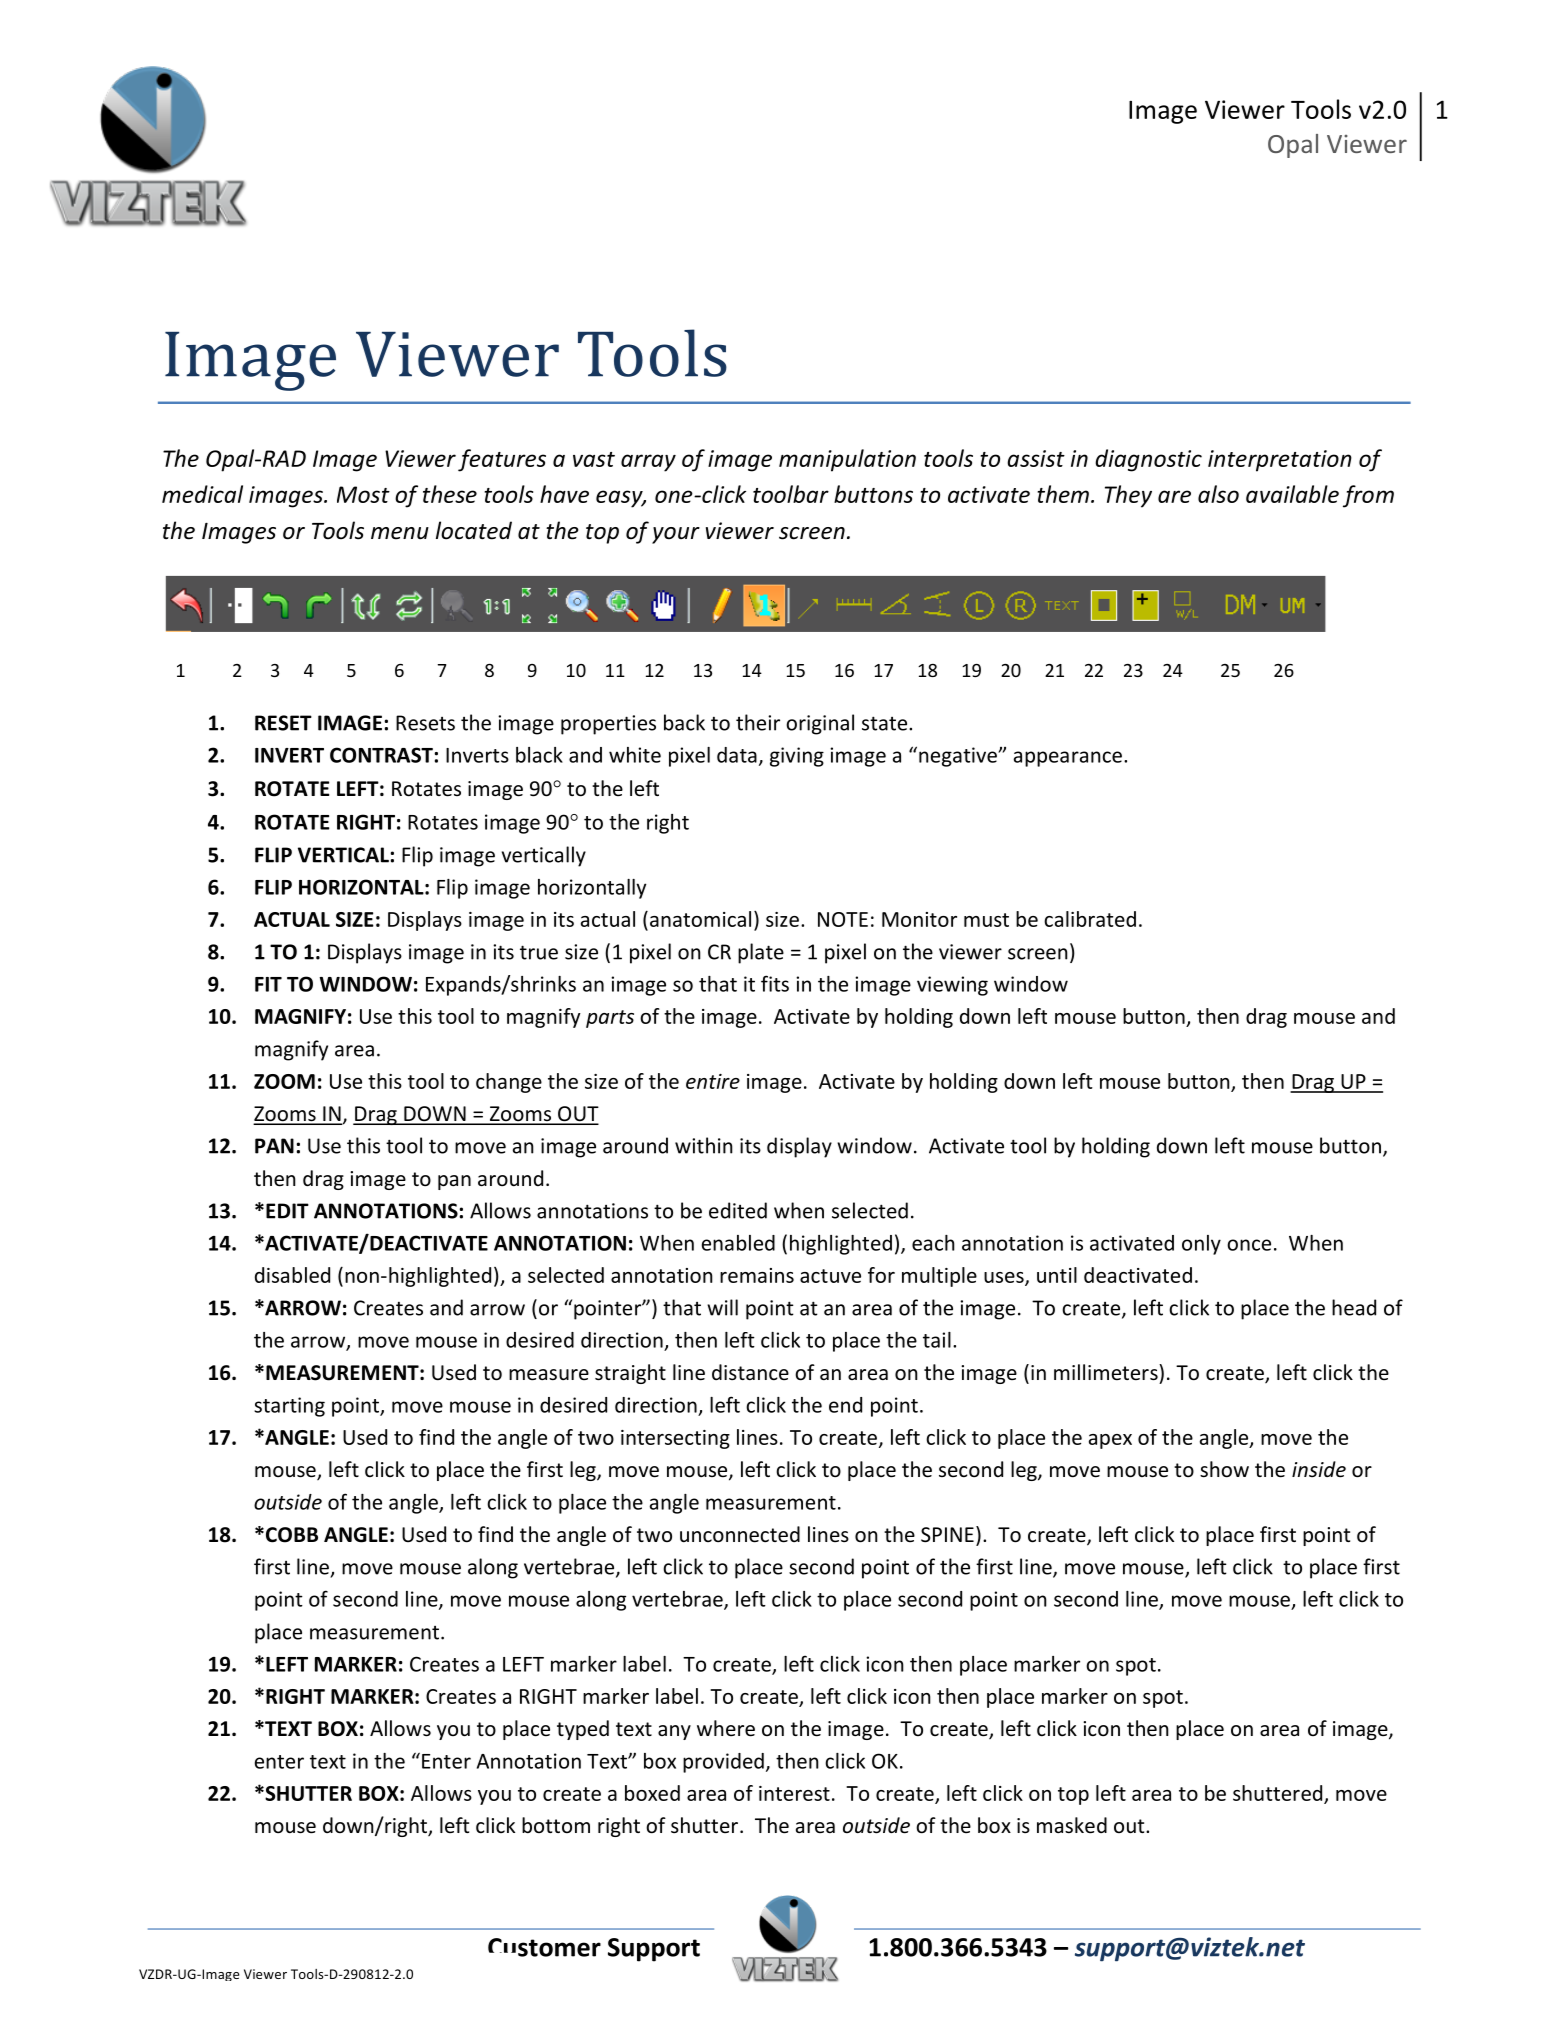 The height and width of the image is (2029, 1568). I want to click on manipulation, so click(847, 460).
